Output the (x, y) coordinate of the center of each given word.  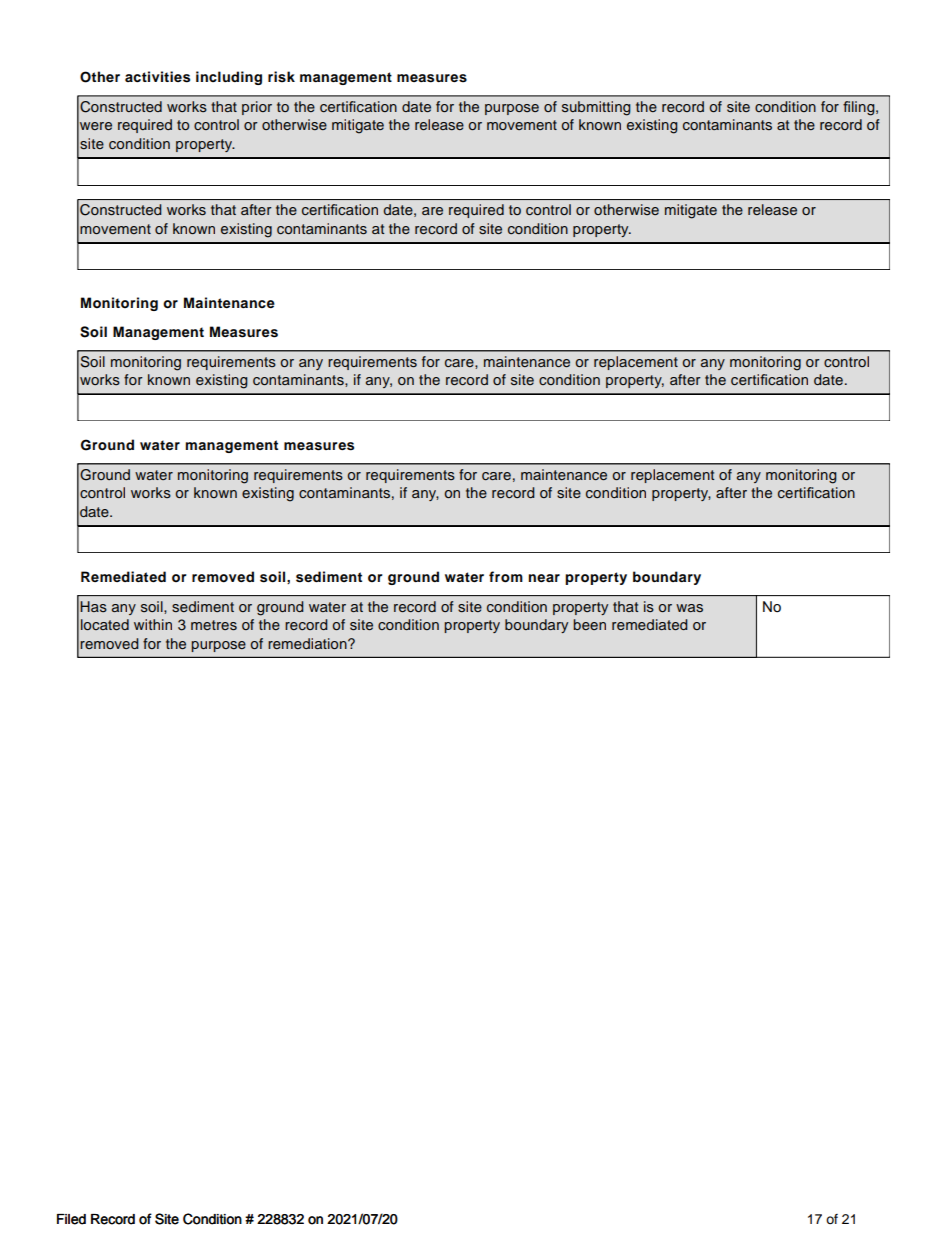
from (506, 577)
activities (157, 77)
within (153, 624)
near (544, 578)
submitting (596, 108)
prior (257, 108)
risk (281, 77)
